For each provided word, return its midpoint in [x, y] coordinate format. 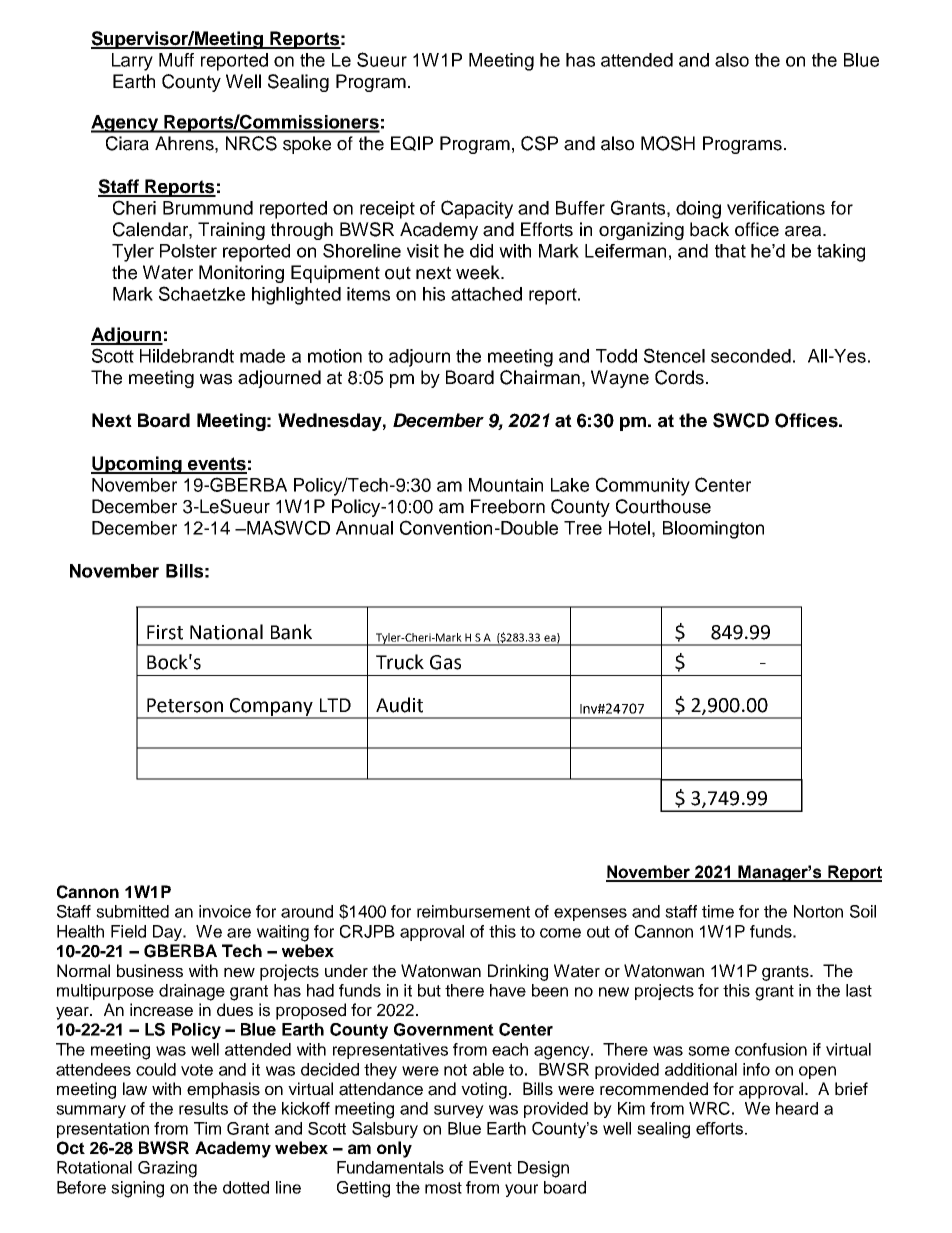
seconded [751, 356]
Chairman [540, 377]
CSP [539, 143]
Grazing [167, 1169]
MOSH [668, 143]
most [443, 1188]
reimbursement [473, 911]
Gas [445, 662]
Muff [176, 60]
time [718, 911]
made [262, 356]
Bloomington [713, 530]
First [165, 632]
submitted [132, 911]
